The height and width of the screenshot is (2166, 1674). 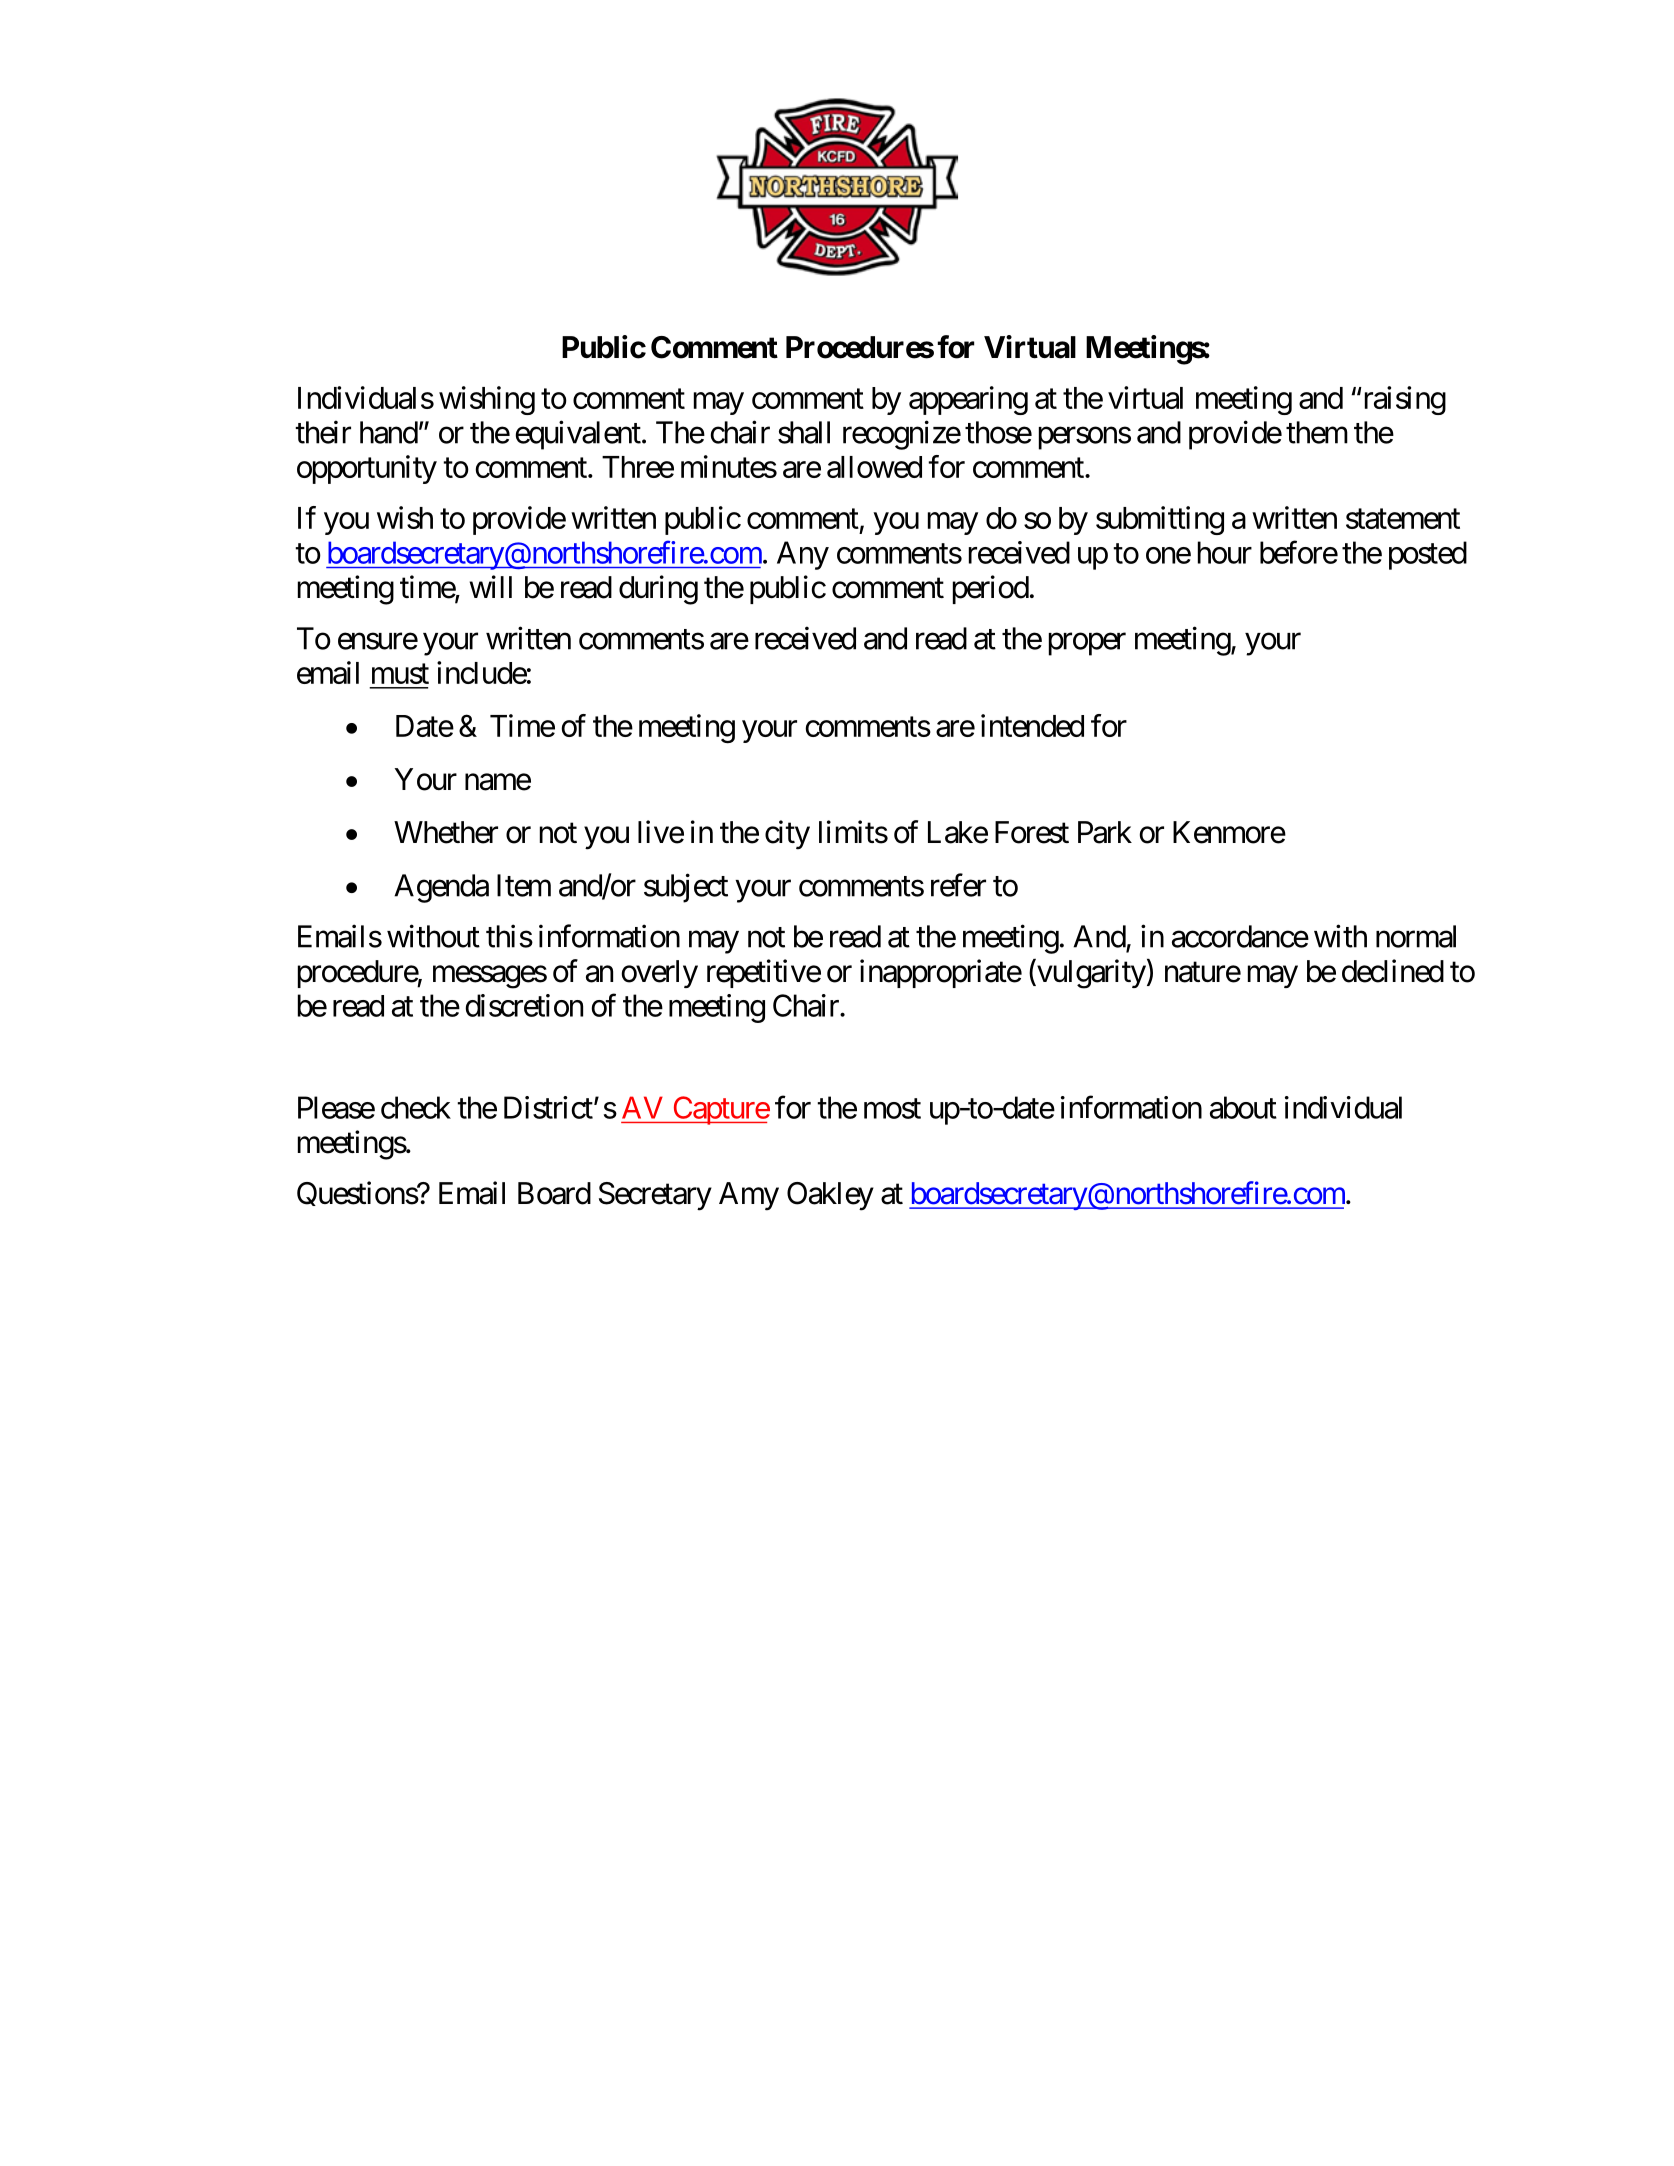 What do you see at coordinates (389, 432) in the screenshot?
I see `hand` at bounding box center [389, 432].
